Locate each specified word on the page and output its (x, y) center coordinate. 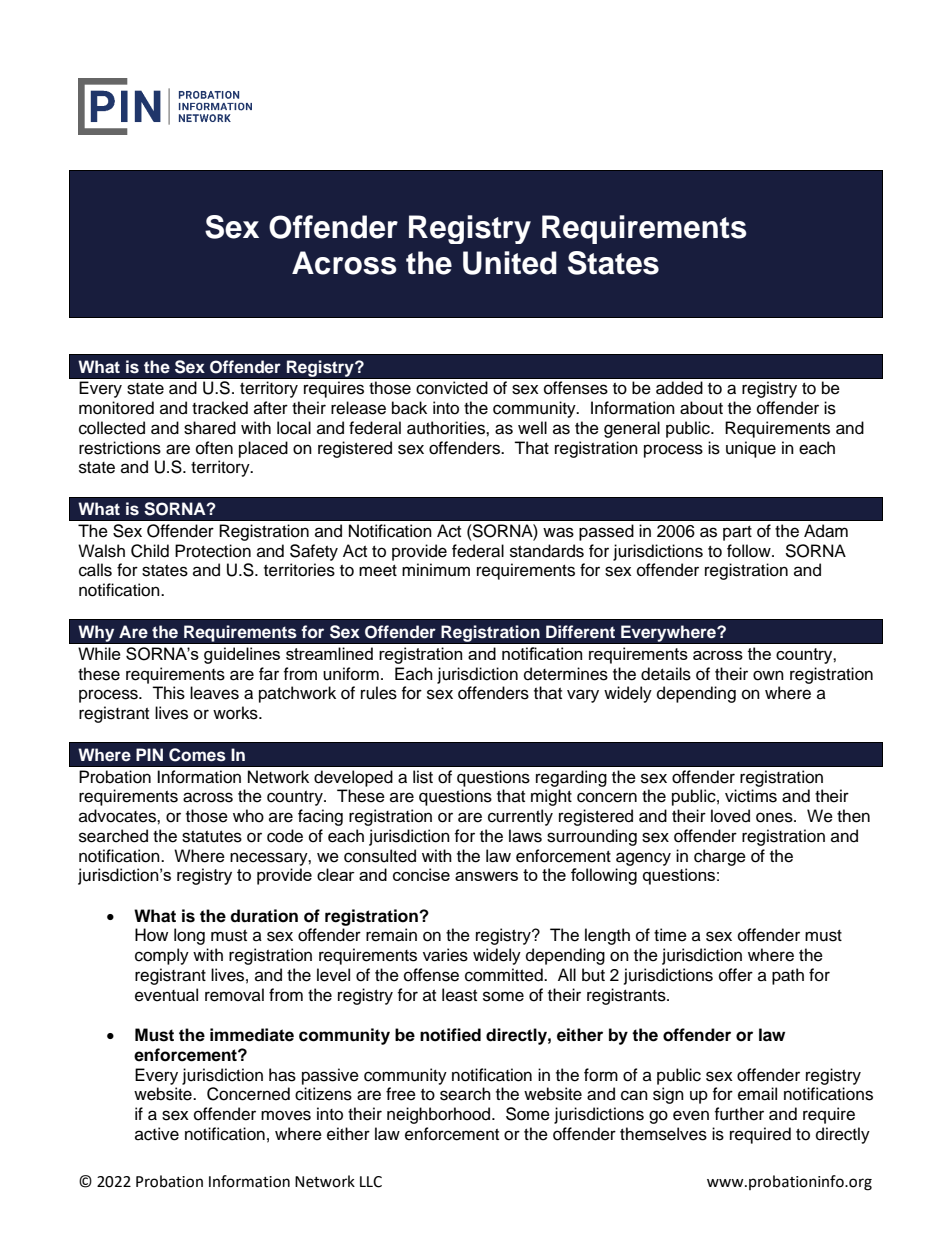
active (157, 1134)
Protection (213, 551)
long (189, 936)
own (768, 675)
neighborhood (440, 1115)
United (510, 263)
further (739, 1114)
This (168, 693)
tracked (220, 408)
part (737, 533)
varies (445, 955)
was (558, 532)
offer (736, 975)
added (679, 388)
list (423, 777)
